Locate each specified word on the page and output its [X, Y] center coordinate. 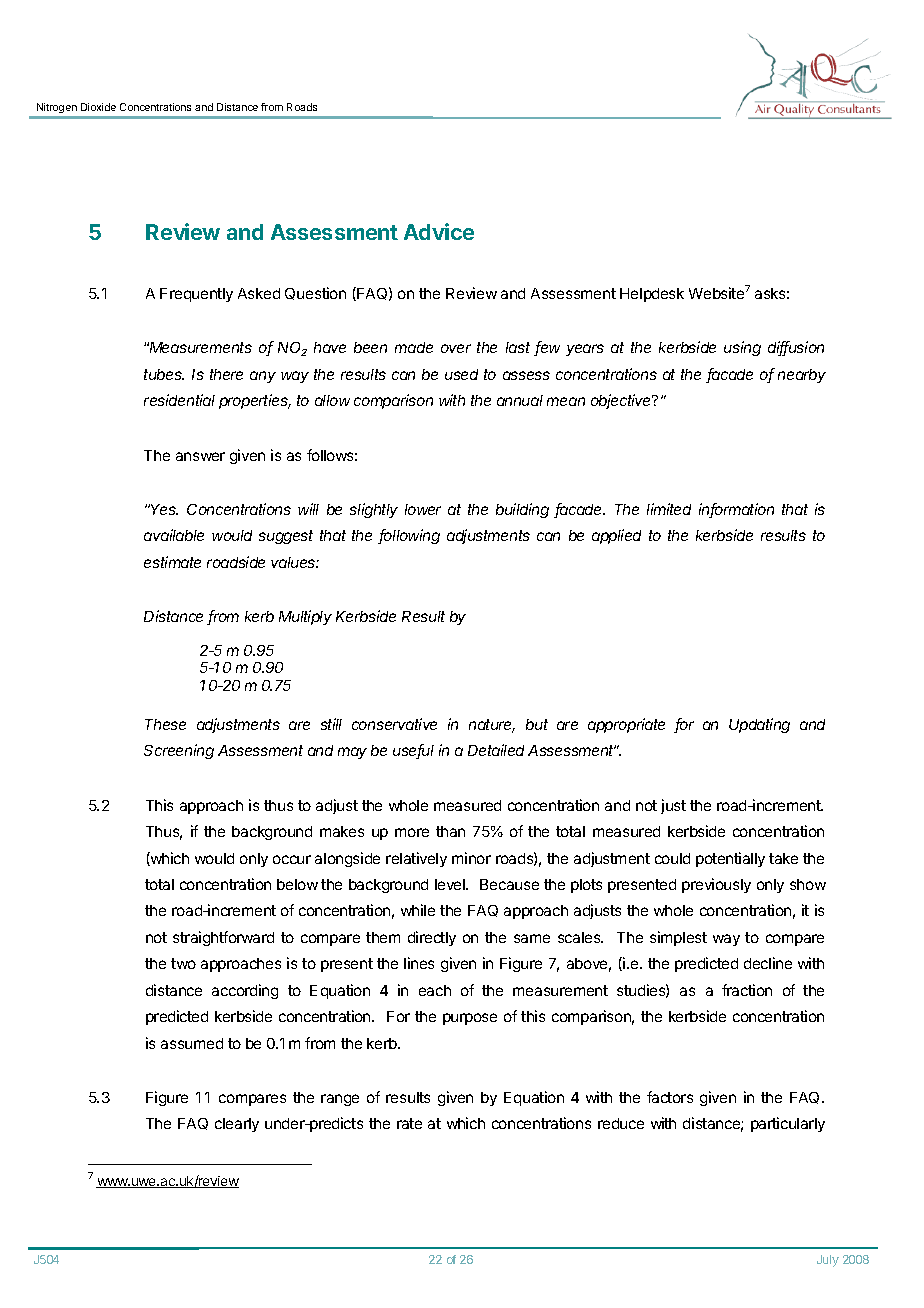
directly [432, 938]
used [461, 374]
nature [492, 726]
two [183, 963]
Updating [759, 725]
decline [768, 963]
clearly [237, 1125]
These [165, 724]
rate [409, 1123]
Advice [439, 231]
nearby [802, 376]
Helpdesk [652, 295]
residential [179, 400]
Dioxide [98, 107]
